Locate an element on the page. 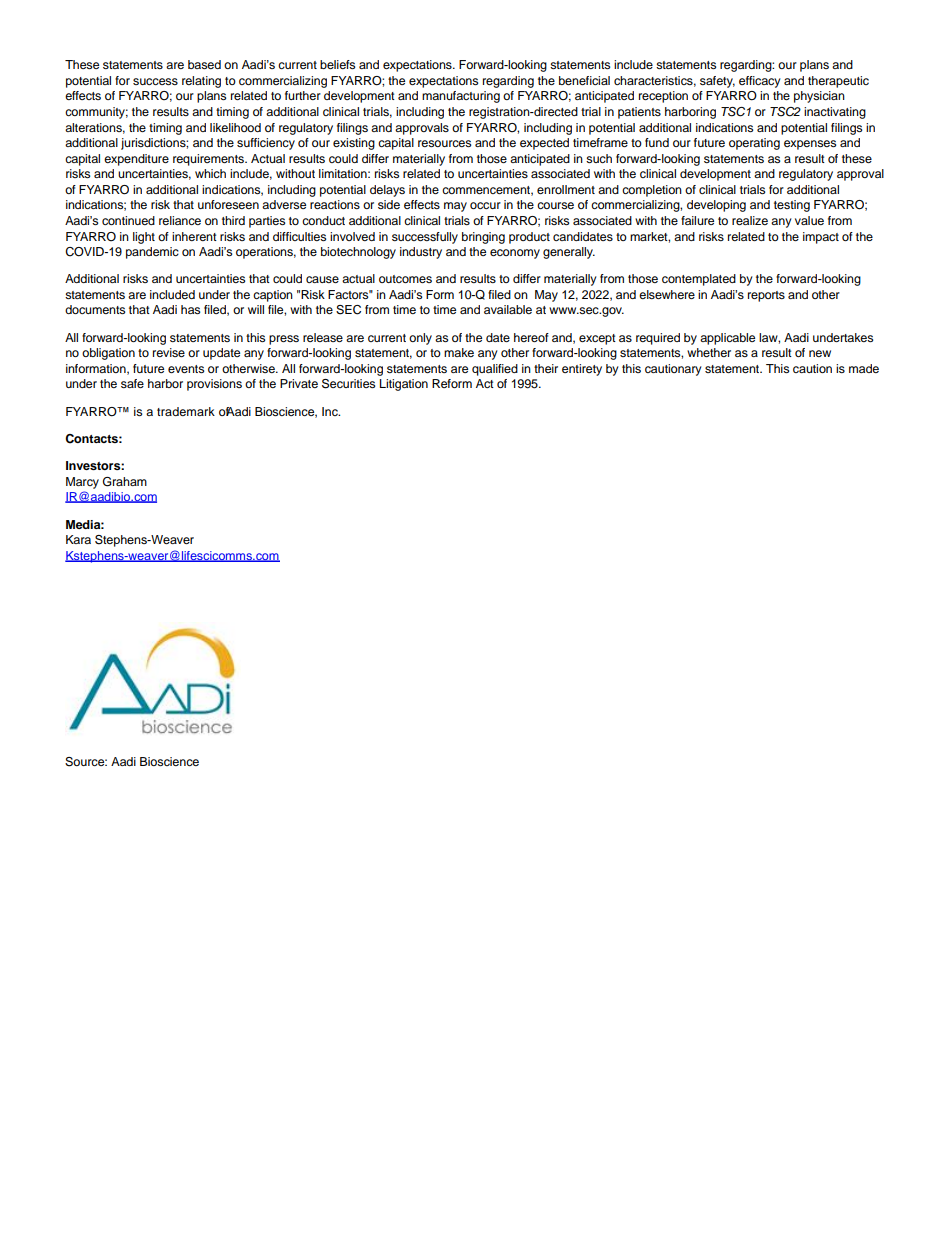 This document has width=952, height=1233. made is located at coordinates (864, 368).
